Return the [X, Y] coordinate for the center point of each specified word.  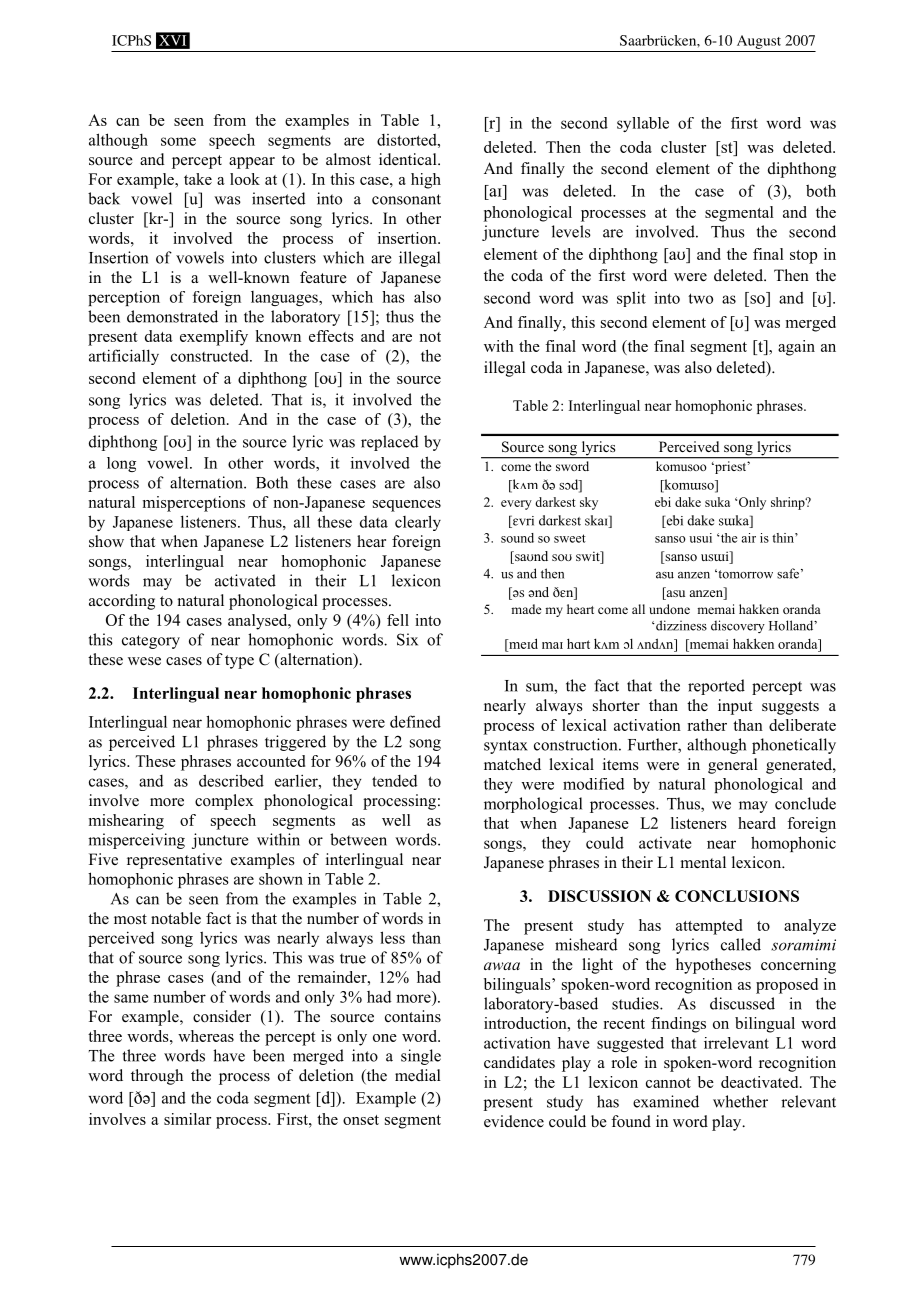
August [759, 42]
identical [409, 159]
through [157, 1077]
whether [740, 1101]
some [178, 141]
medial [418, 1075]
